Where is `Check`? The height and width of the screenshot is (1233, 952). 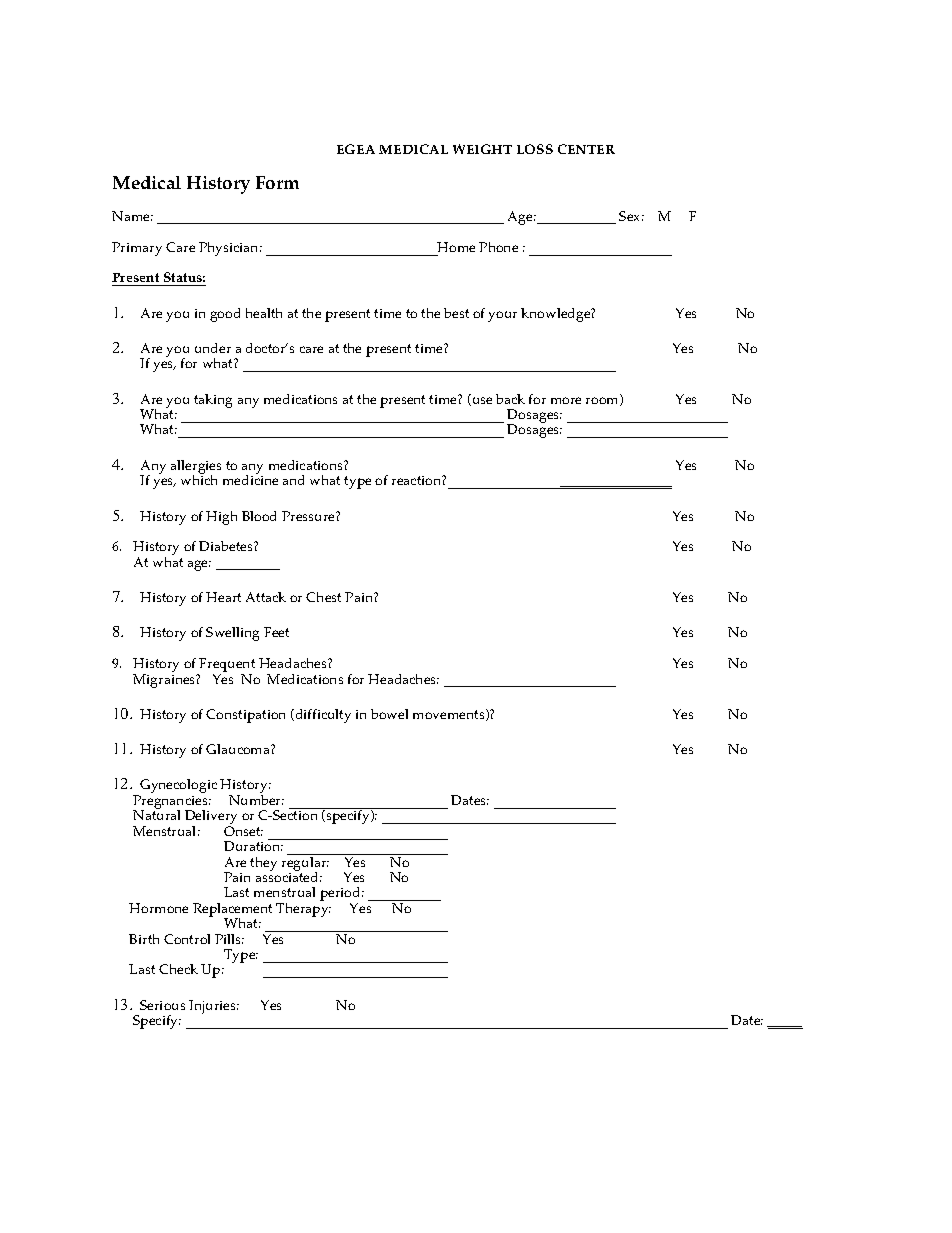 Check is located at coordinates (178, 969).
